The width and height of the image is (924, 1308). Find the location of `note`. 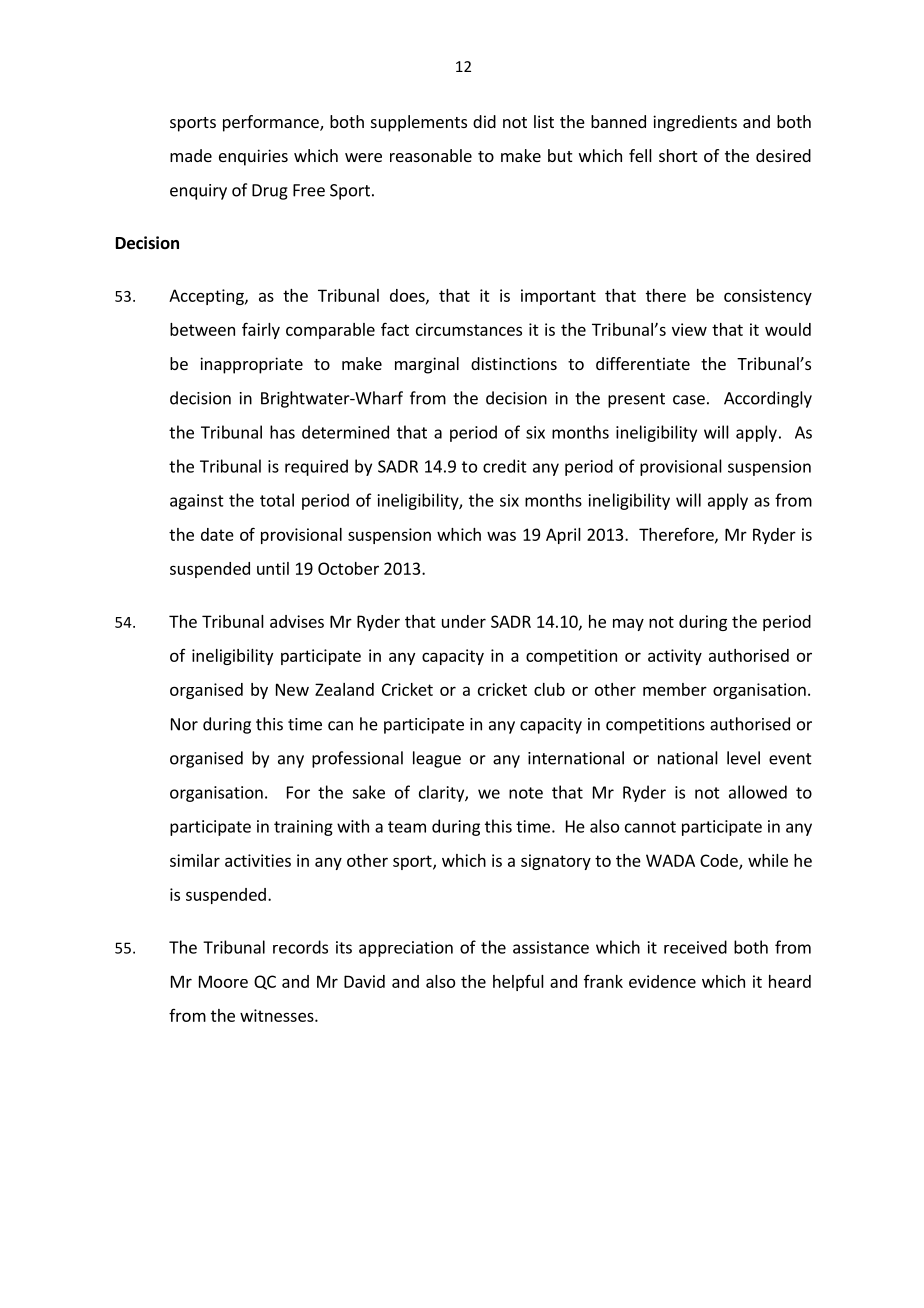

note is located at coordinates (526, 793).
